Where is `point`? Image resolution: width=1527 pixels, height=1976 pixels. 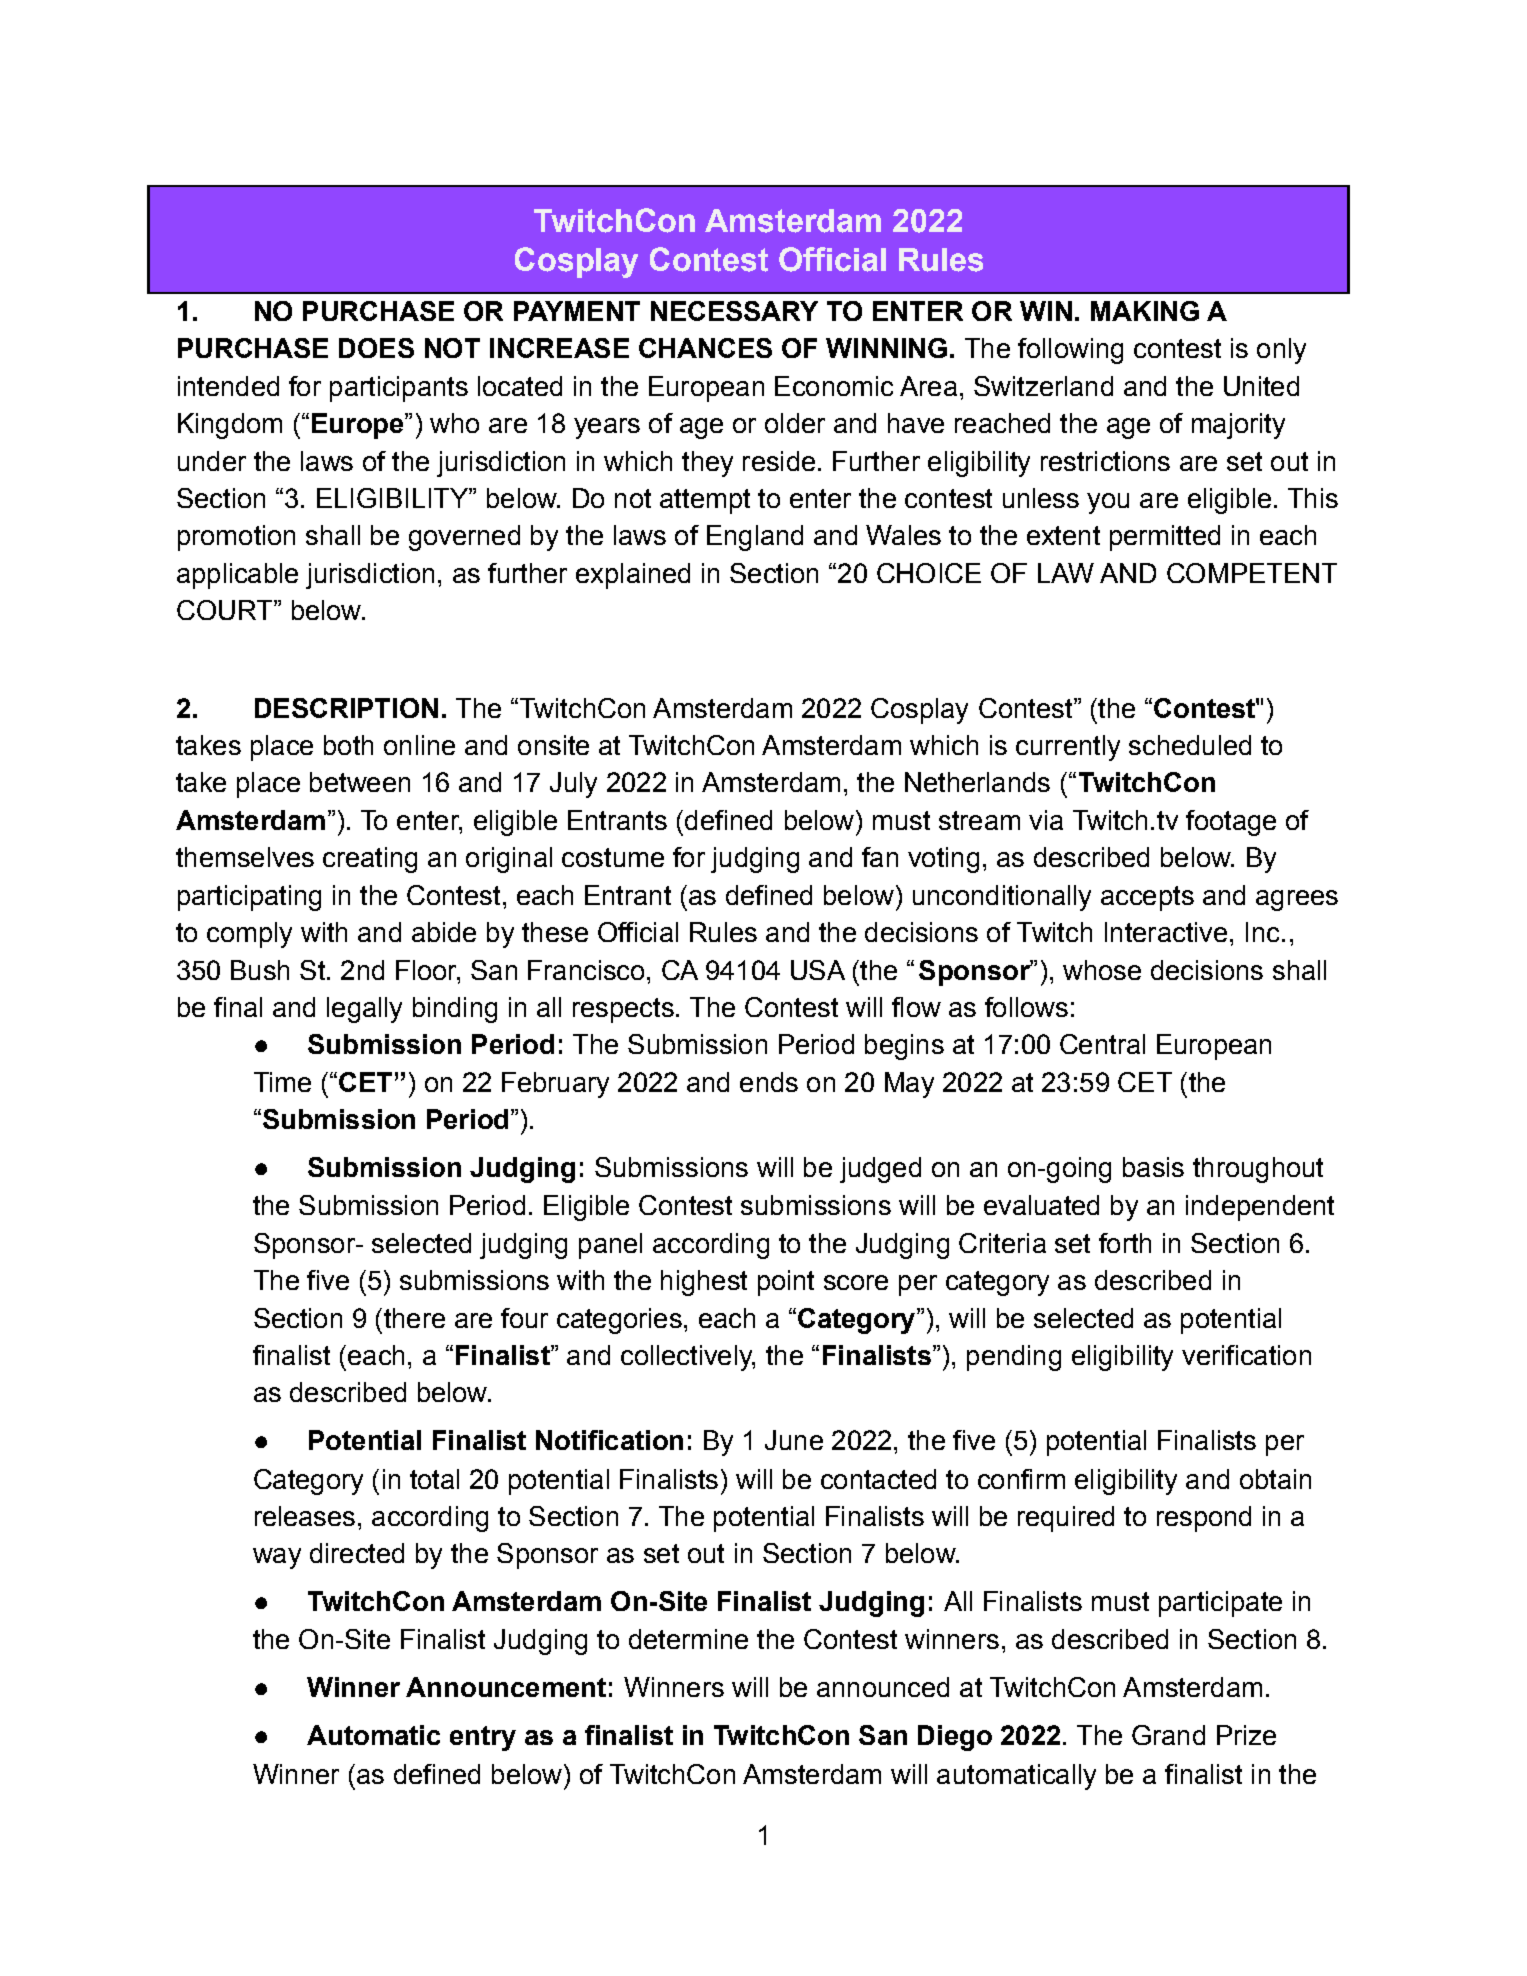
point is located at coordinates (786, 1283).
